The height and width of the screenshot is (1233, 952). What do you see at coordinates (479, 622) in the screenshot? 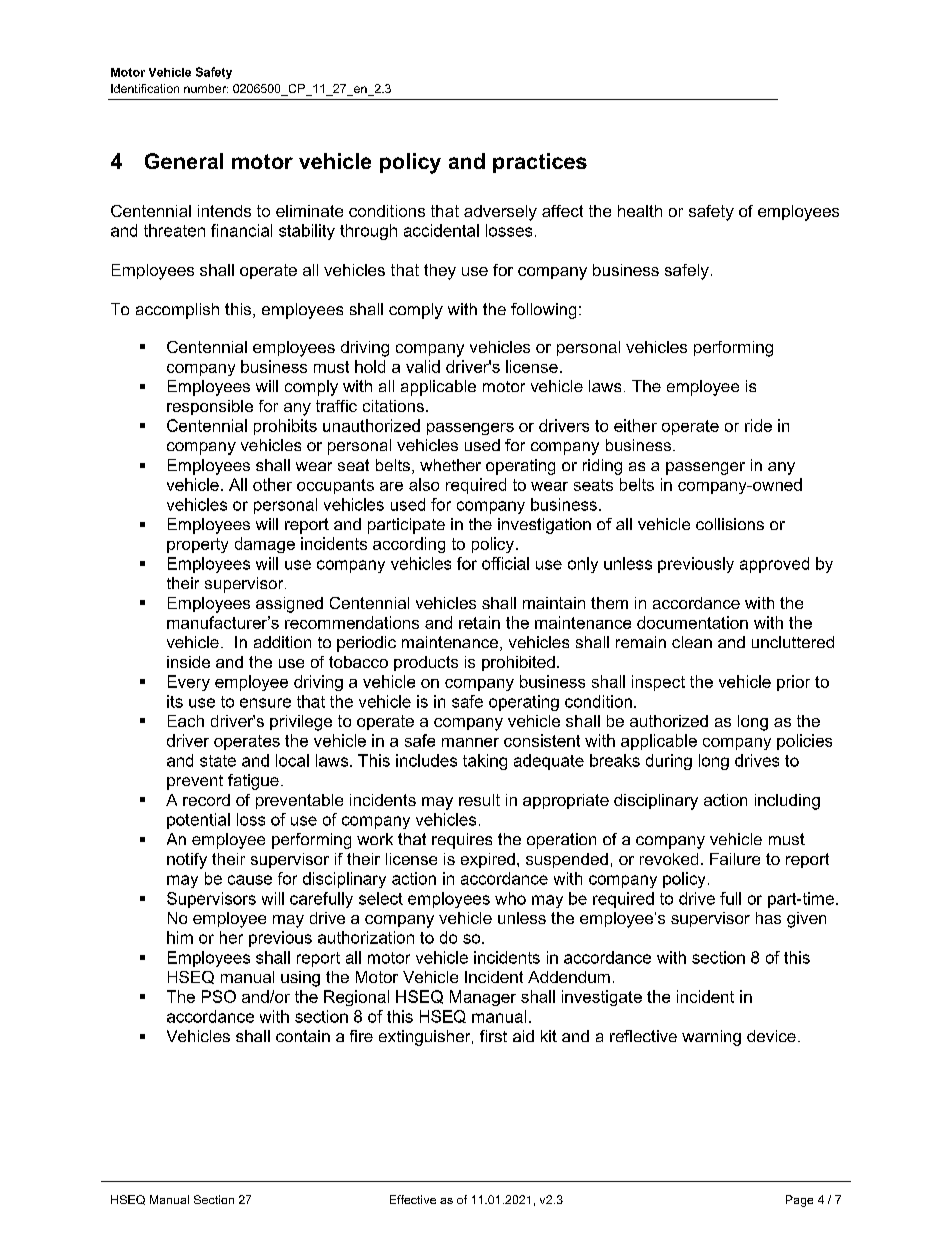
I see `retain` at bounding box center [479, 622].
